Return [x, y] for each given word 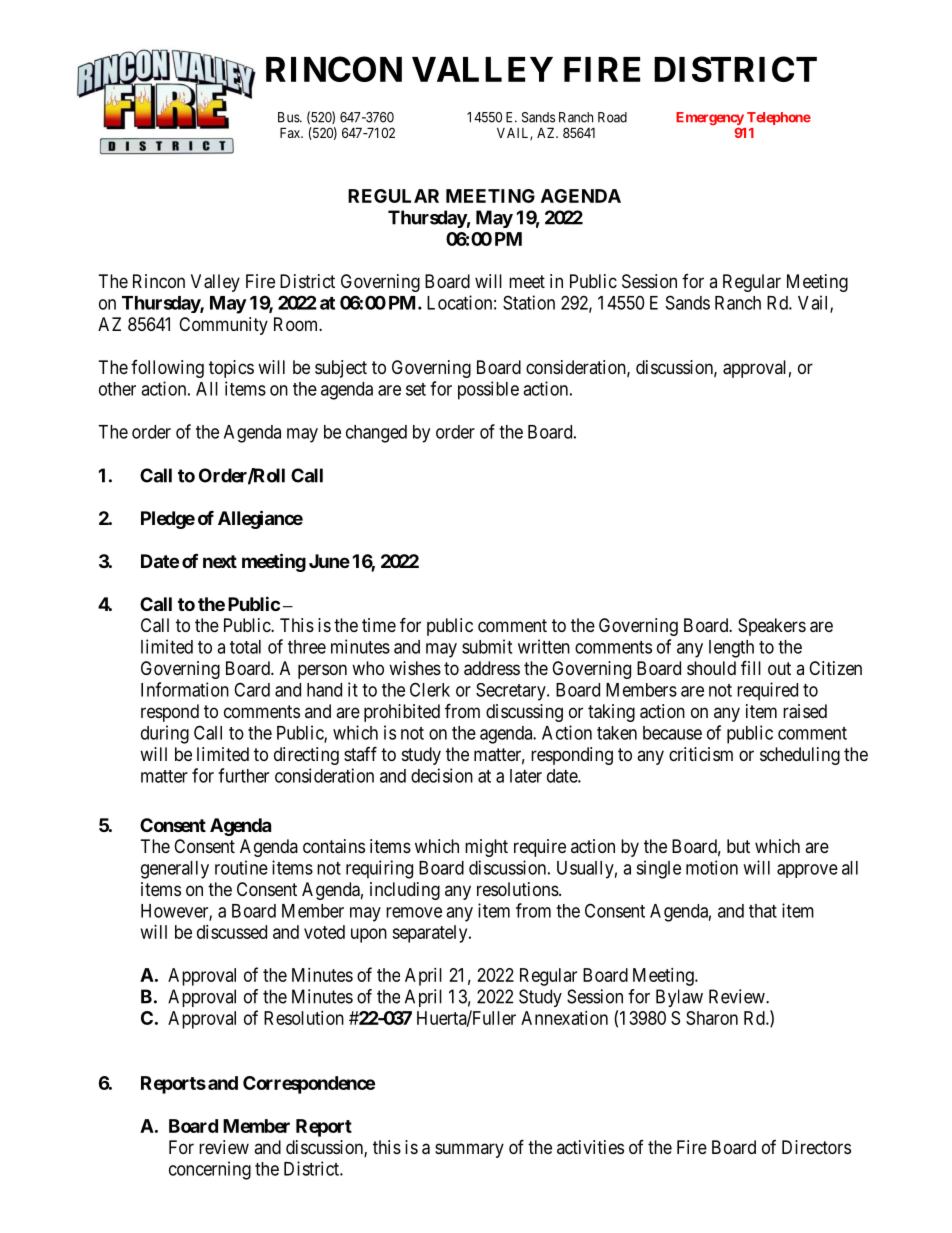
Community [223, 326]
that [763, 911]
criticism [701, 754]
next [220, 561]
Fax [291, 132]
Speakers [772, 627]
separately [431, 934]
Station [529, 302]
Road [612, 117]
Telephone [779, 118]
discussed [232, 932]
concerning [210, 1170]
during [165, 734]
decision [442, 775]
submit [487, 646]
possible [488, 390]
